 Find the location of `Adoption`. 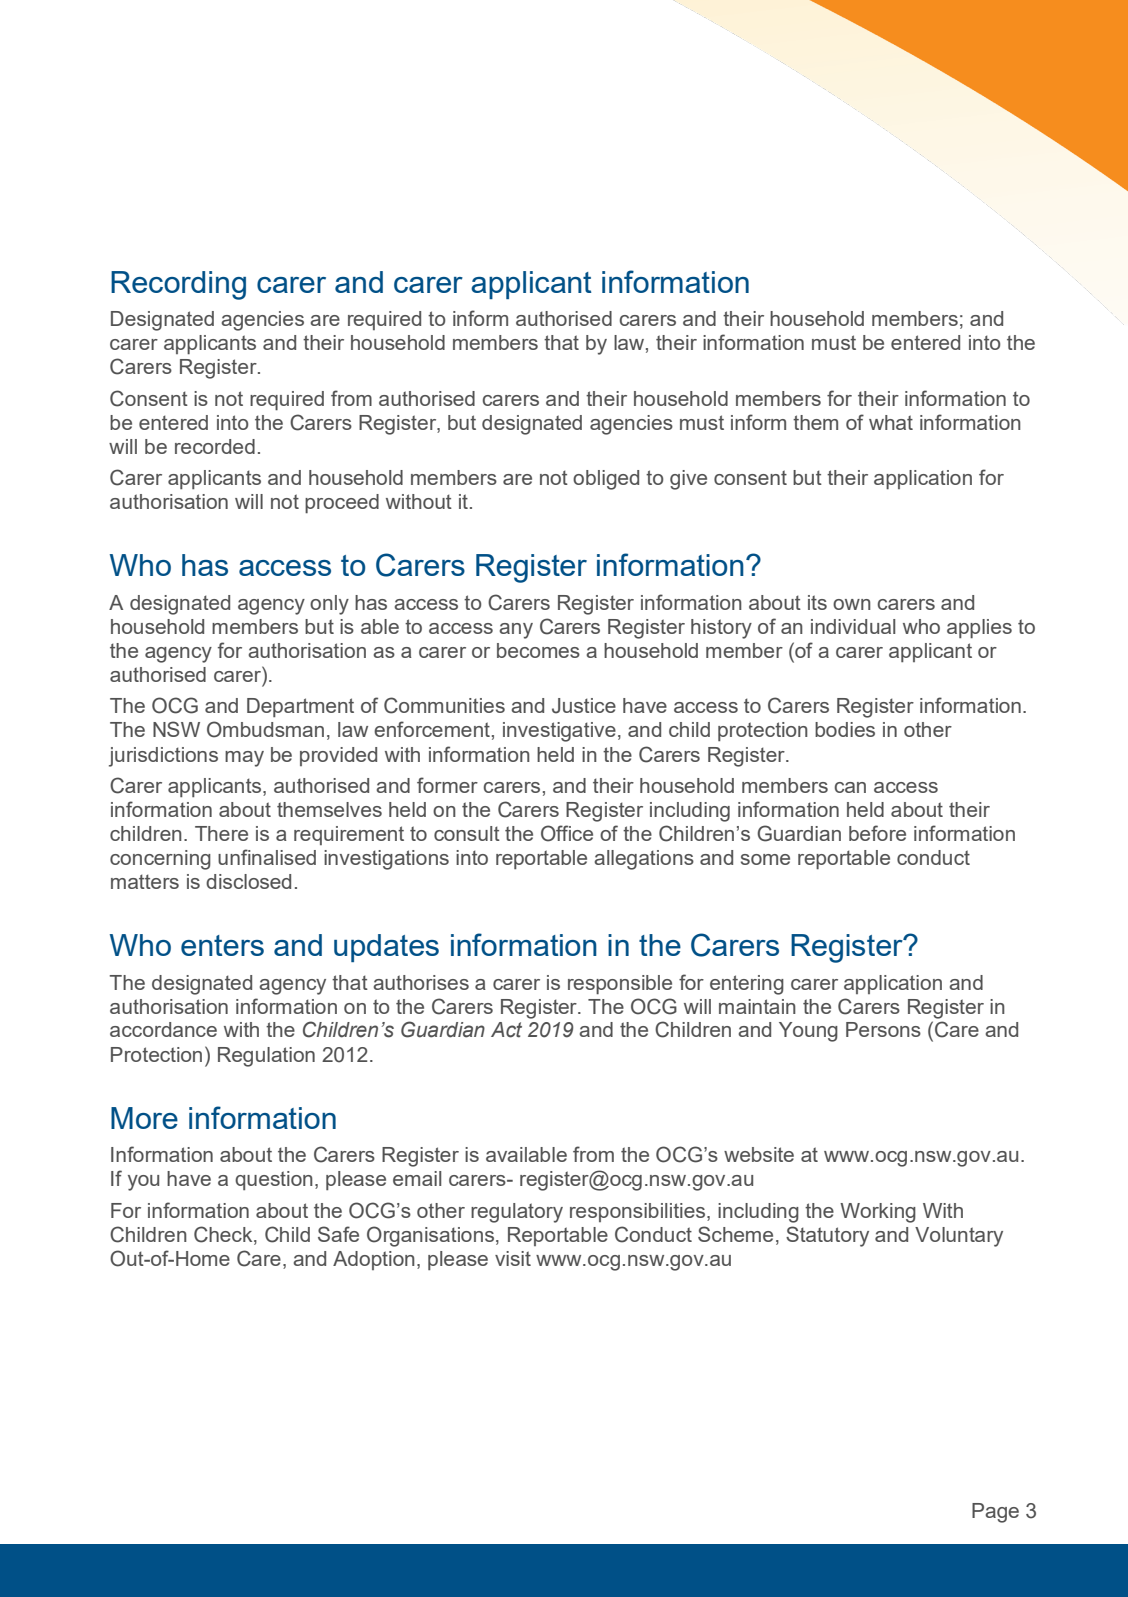

Adoption is located at coordinates (374, 1260).
